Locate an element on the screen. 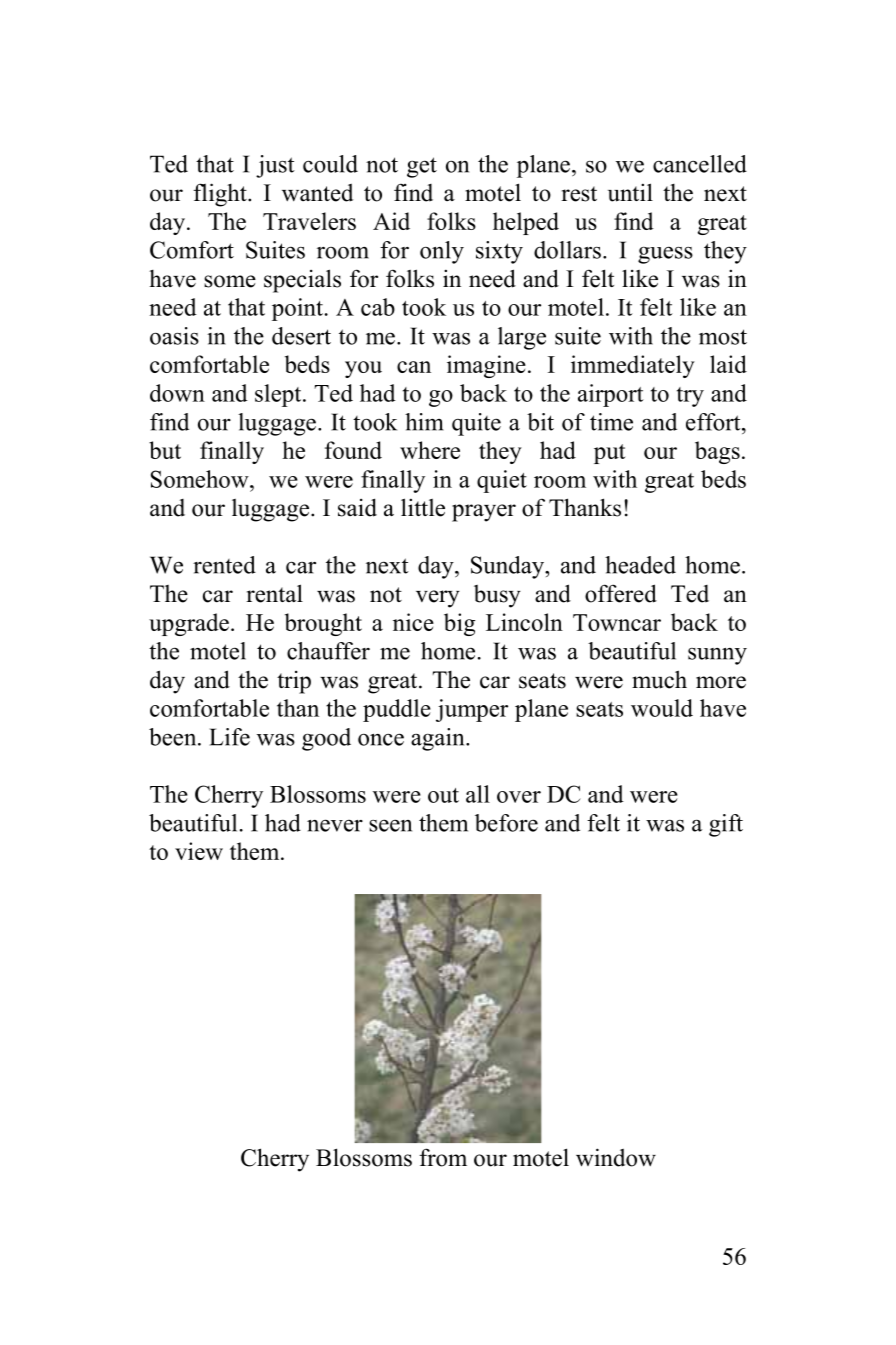 Image resolution: width=896 pixels, height=1345 pixels. from is located at coordinates (443, 1157).
